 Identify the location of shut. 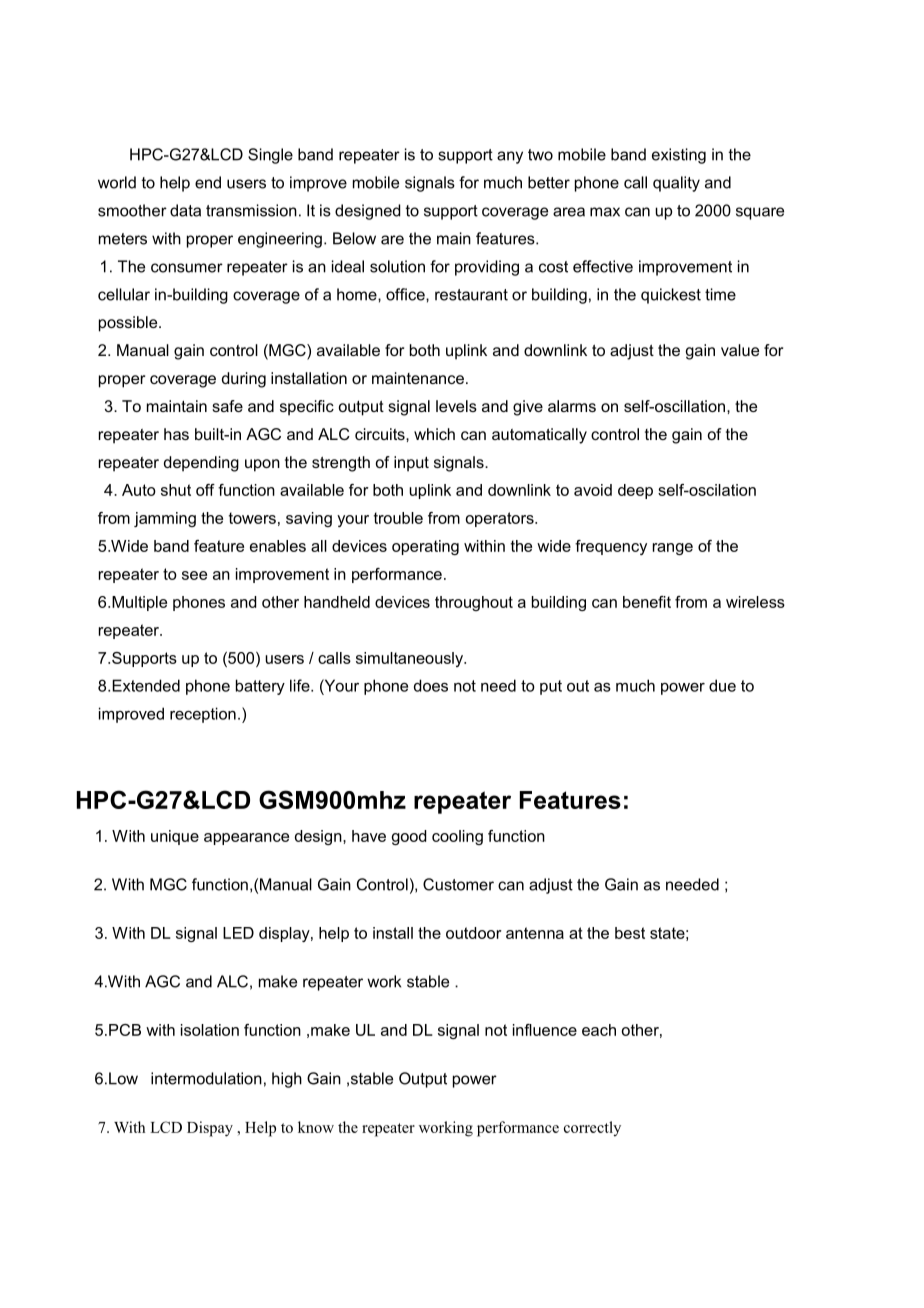
(176, 490).
